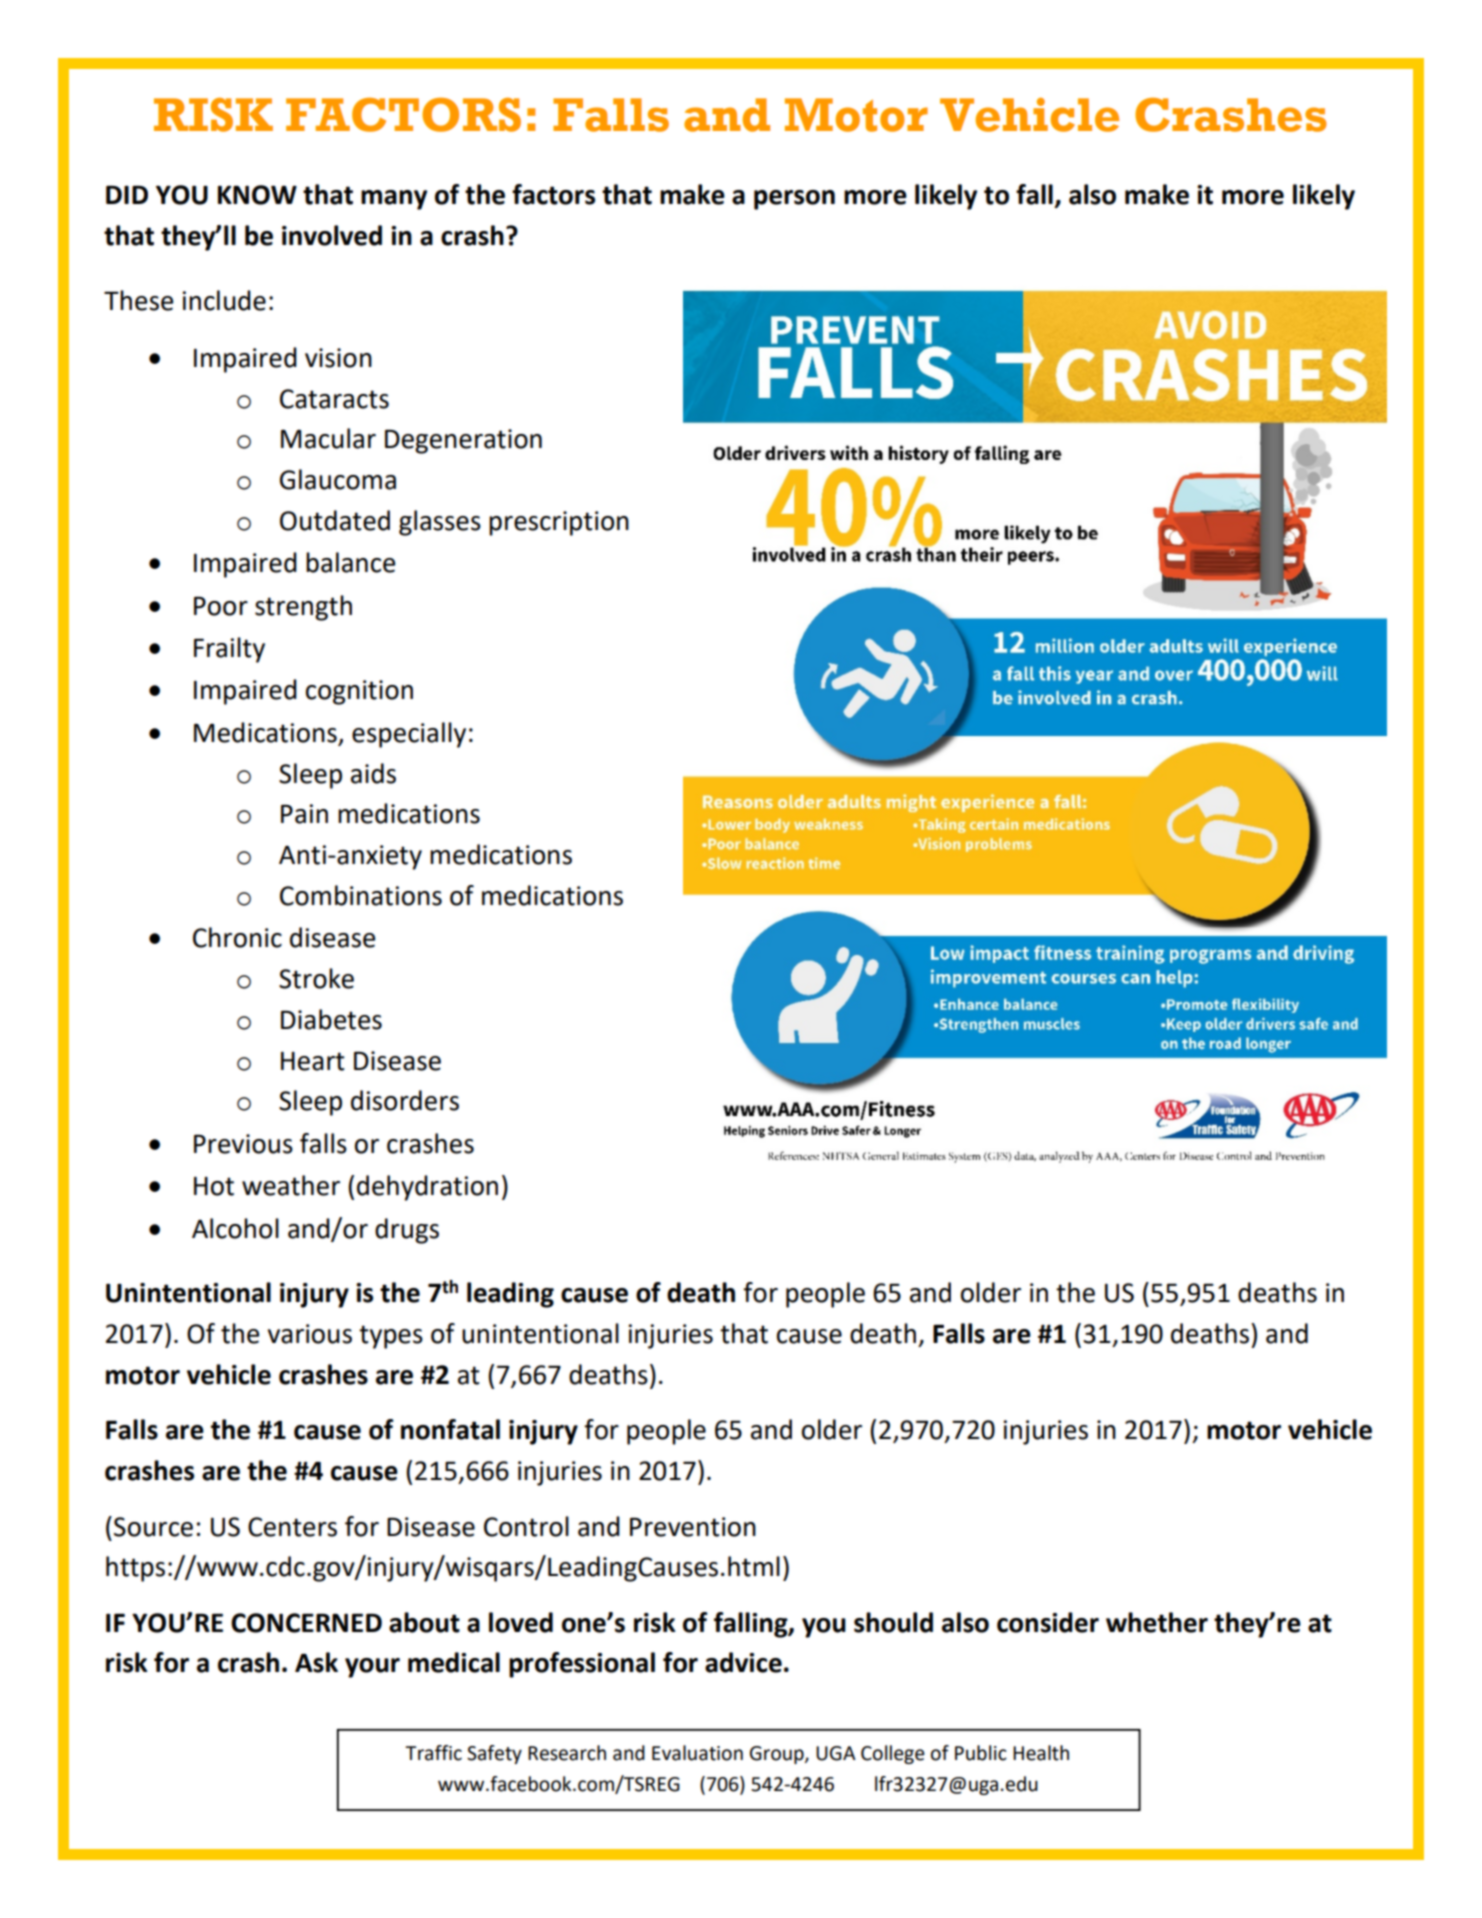 The image size is (1482, 1918). Describe the element at coordinates (697, 1753) in the image. I see `Evaluation` at that location.
